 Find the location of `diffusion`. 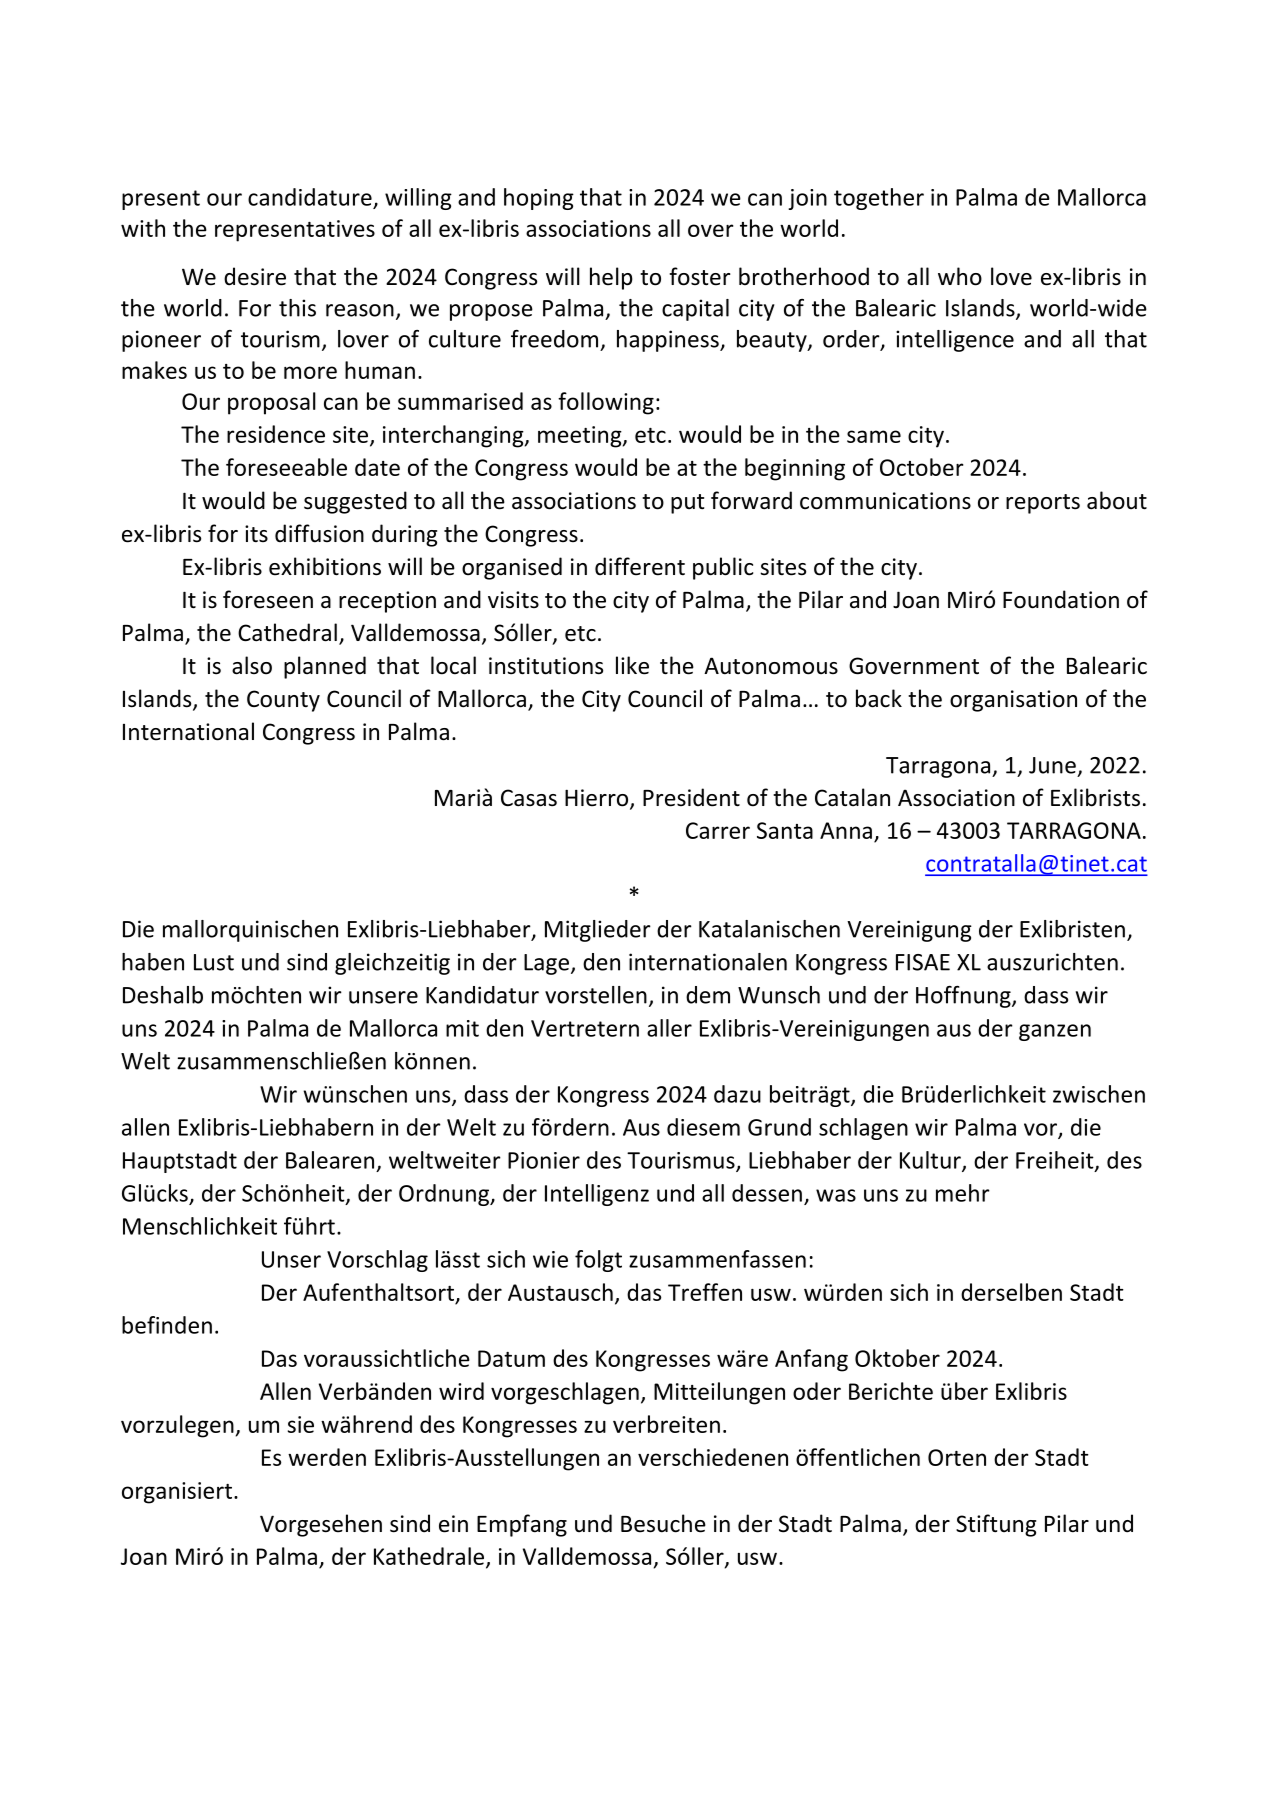

diffusion is located at coordinates (319, 533).
